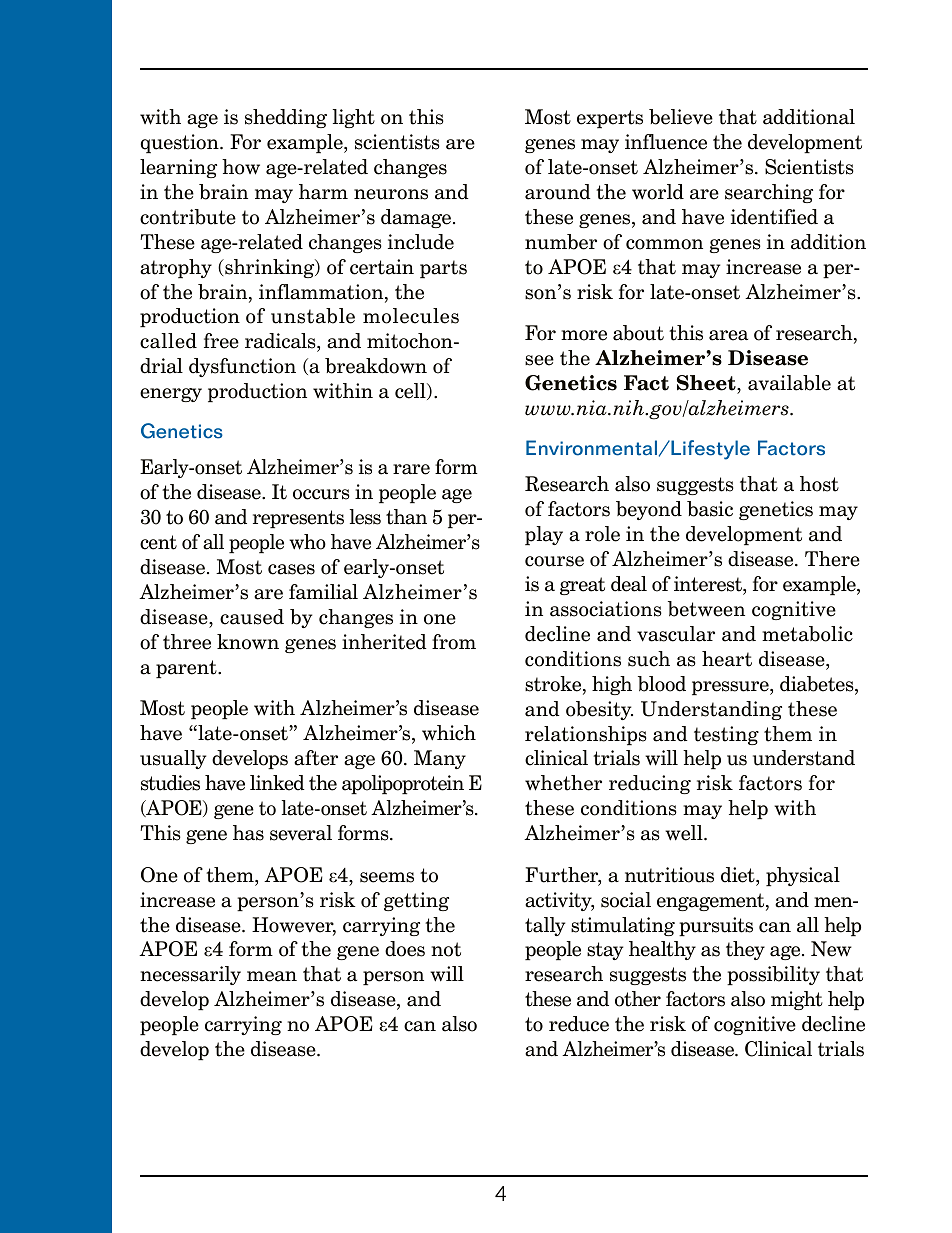 The height and width of the page is (1233, 952). I want to click on area, so click(728, 335).
